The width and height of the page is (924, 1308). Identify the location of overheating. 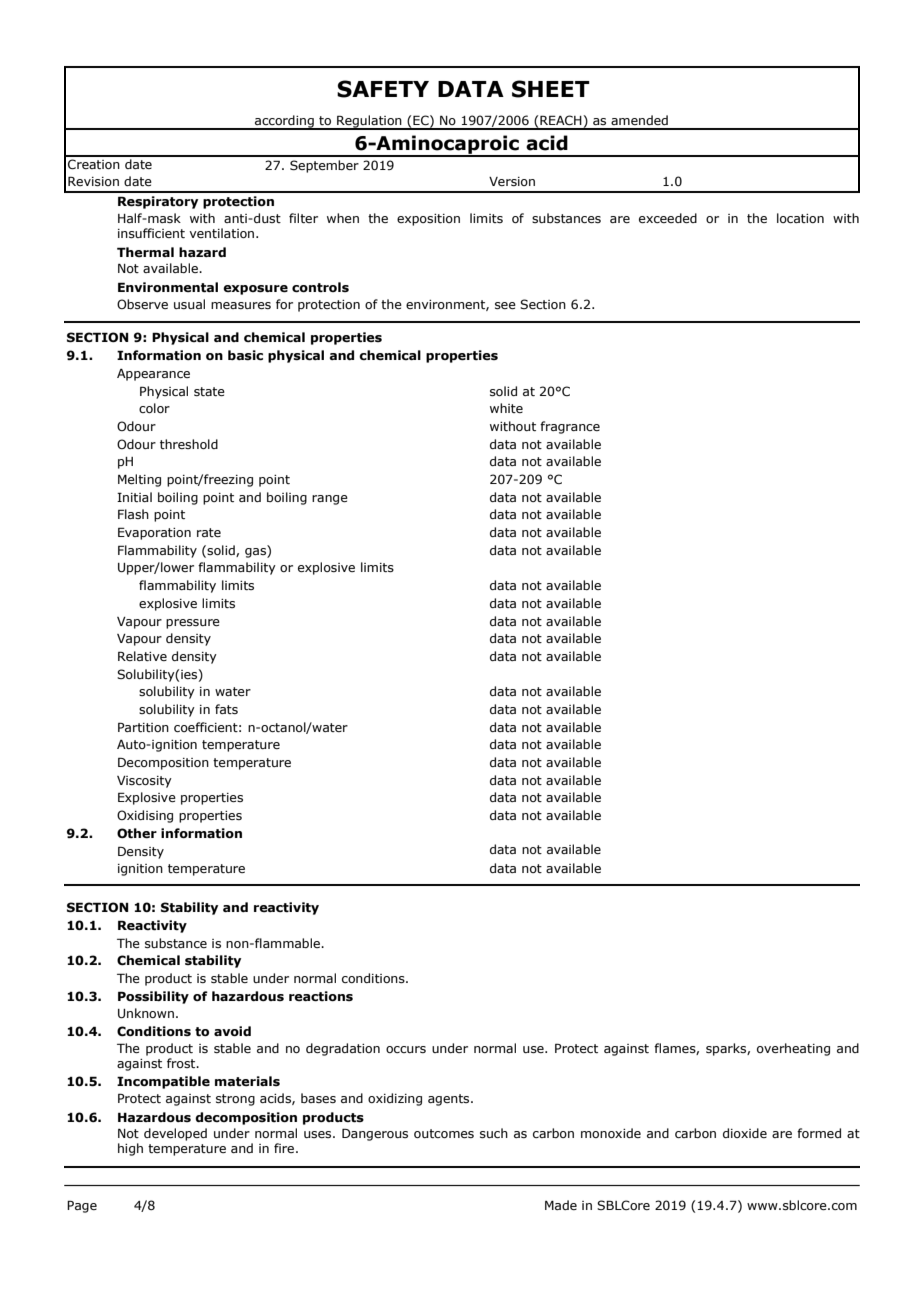
(793, 1049).
